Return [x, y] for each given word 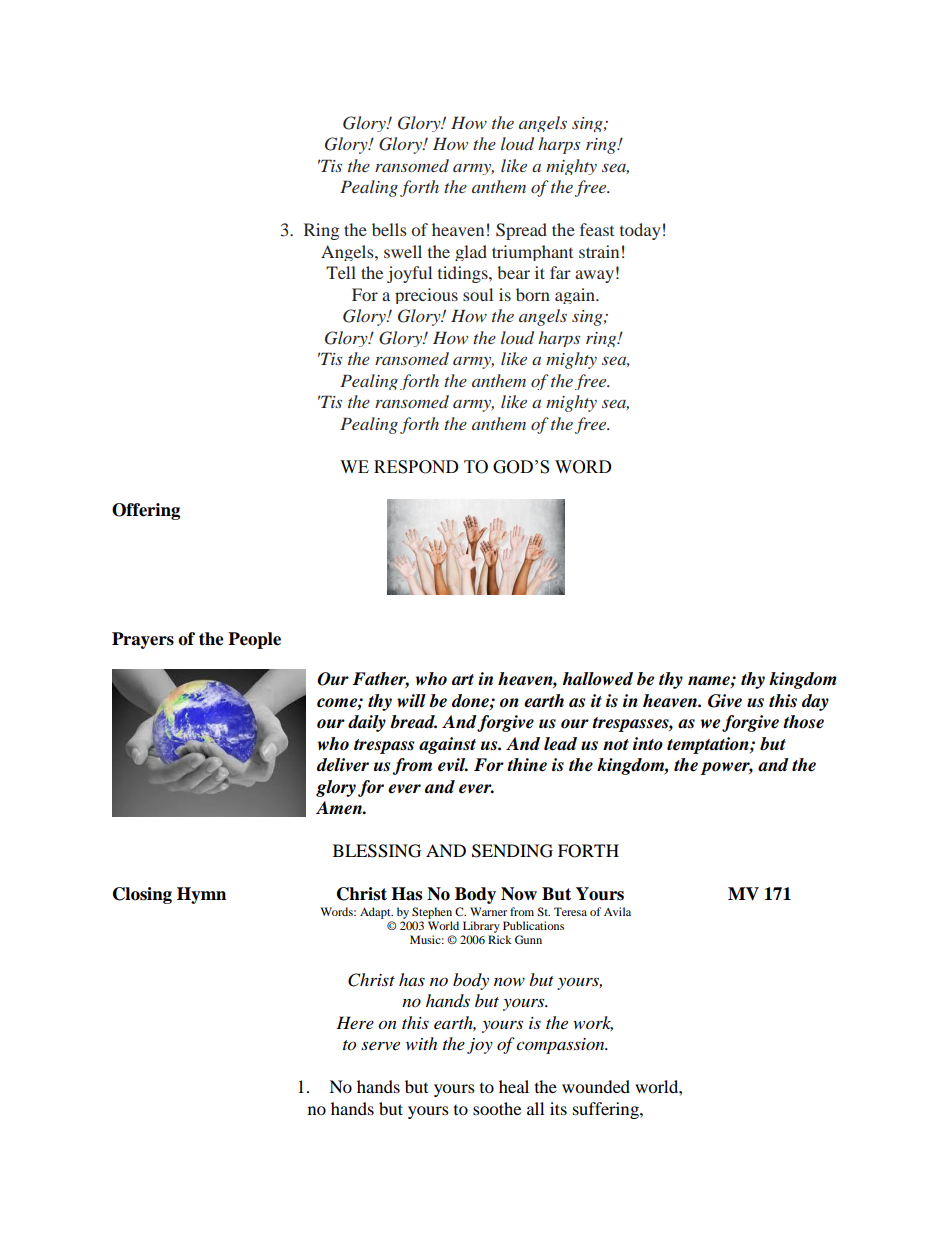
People [254, 640]
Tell [341, 272]
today [640, 231]
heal [514, 1086]
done [471, 701]
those [803, 722]
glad [471, 253]
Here [355, 1022]
